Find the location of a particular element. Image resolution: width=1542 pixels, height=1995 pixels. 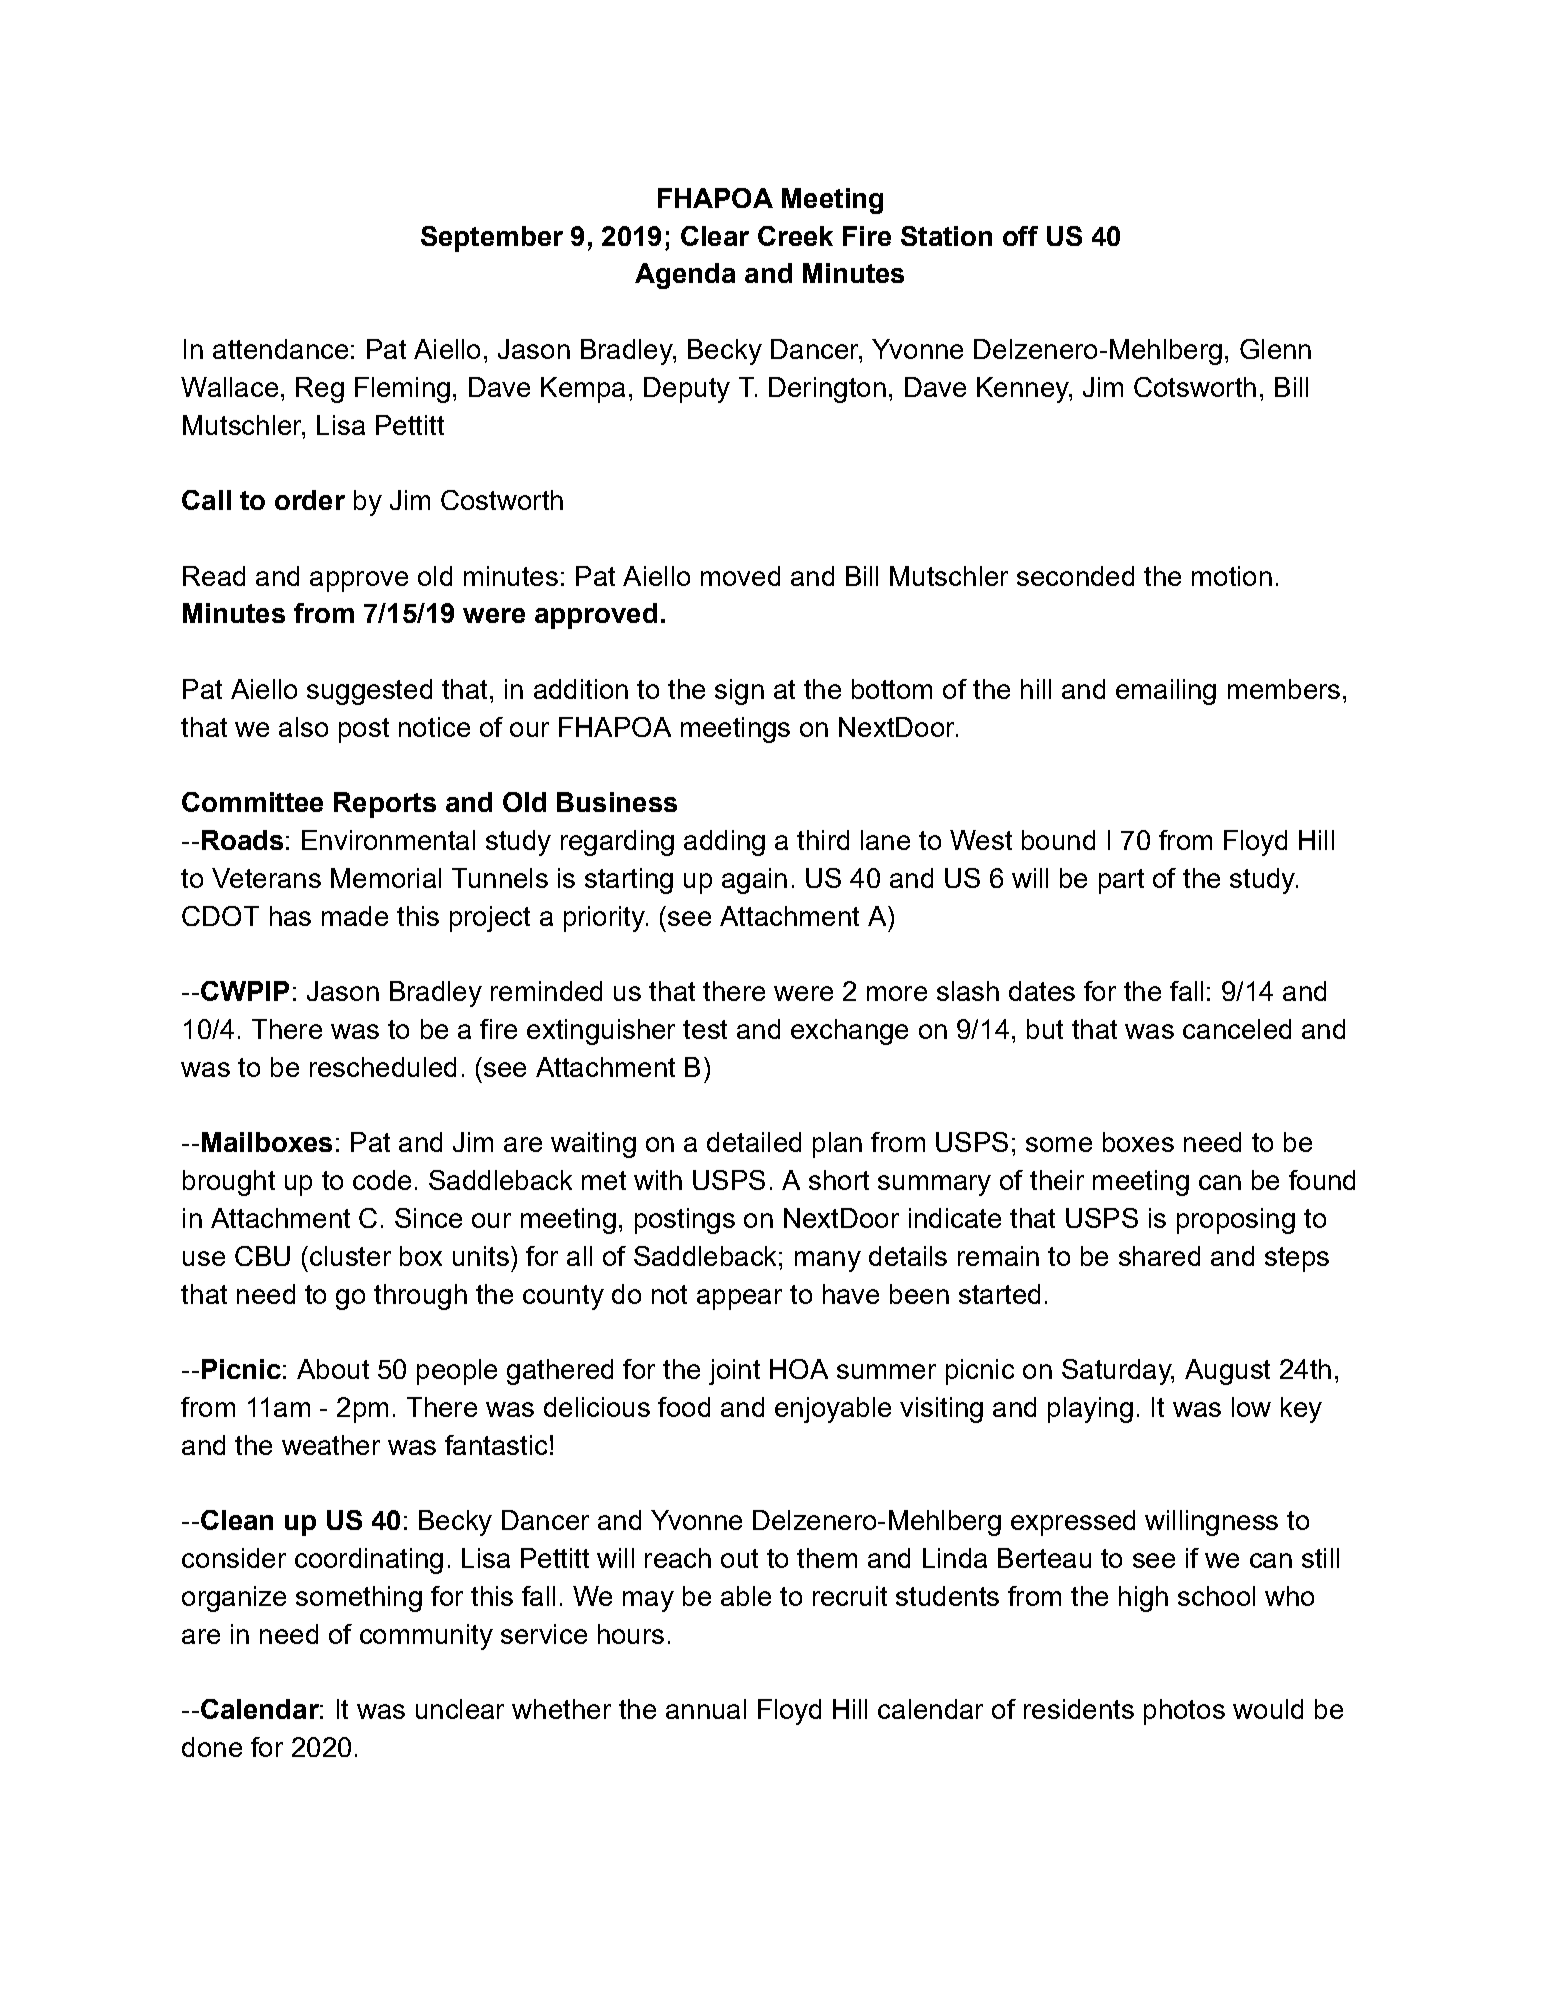

joint is located at coordinates (734, 1372).
